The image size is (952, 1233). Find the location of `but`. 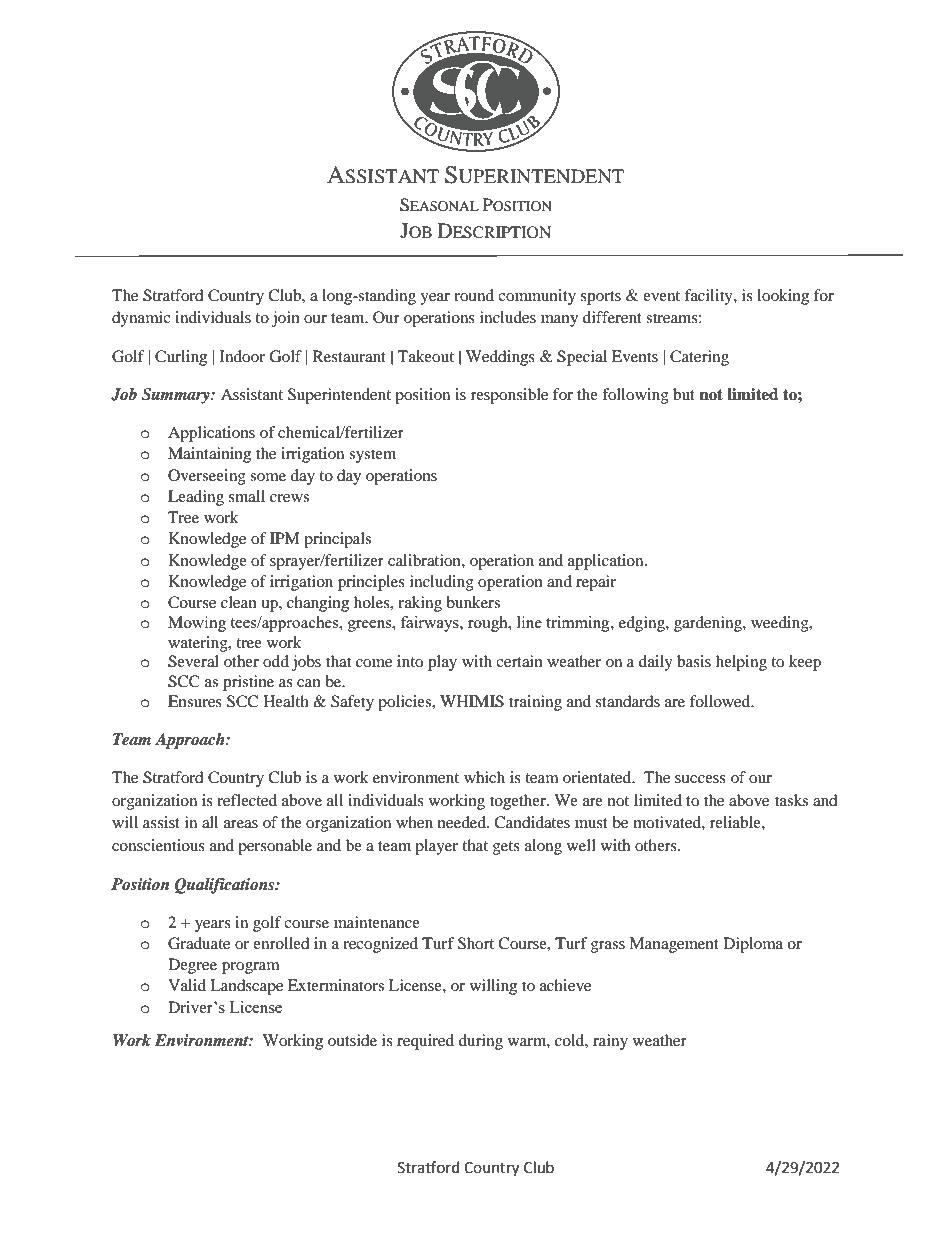

but is located at coordinates (684, 394).
